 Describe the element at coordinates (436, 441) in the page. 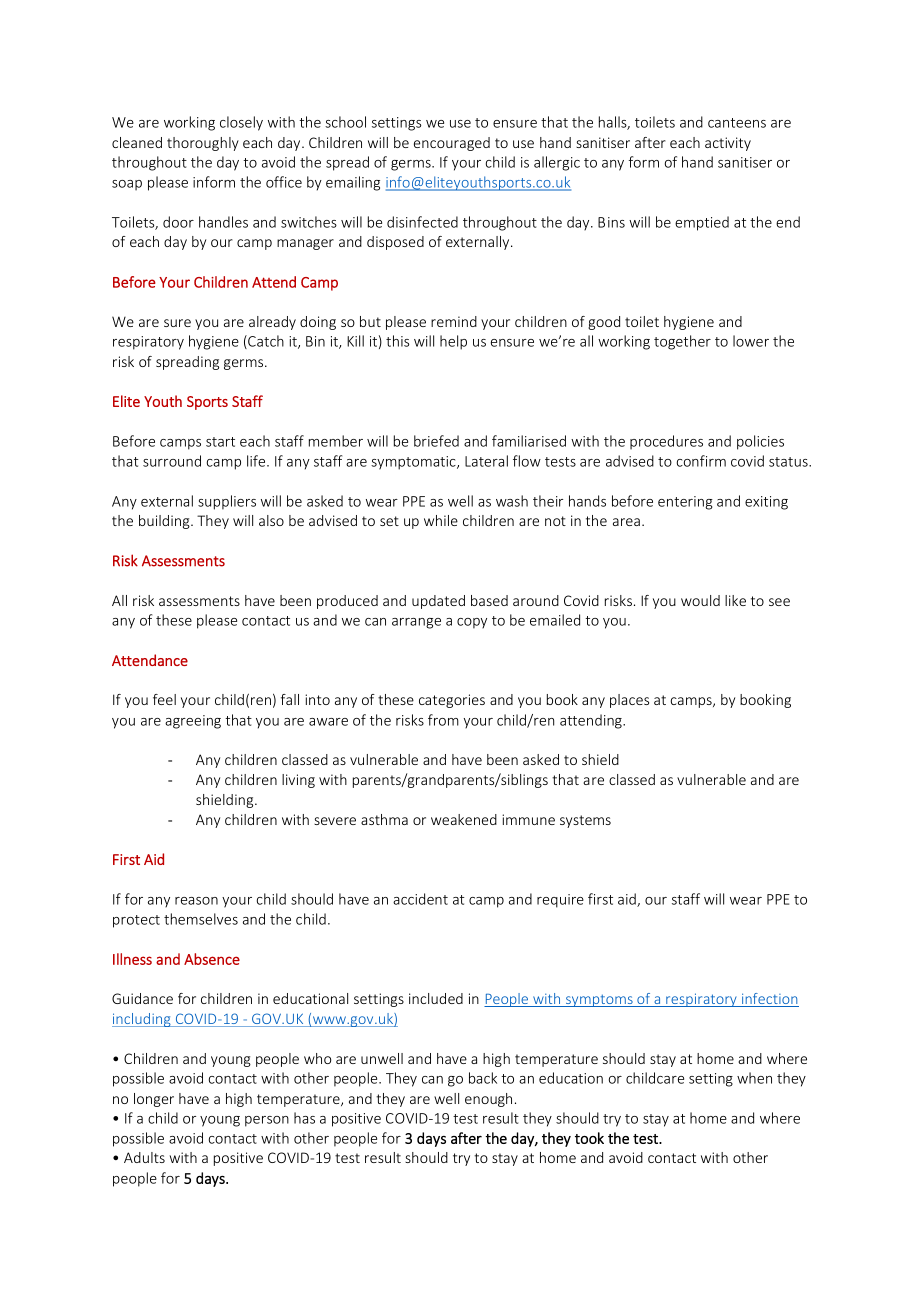

I see `briefed` at that location.
